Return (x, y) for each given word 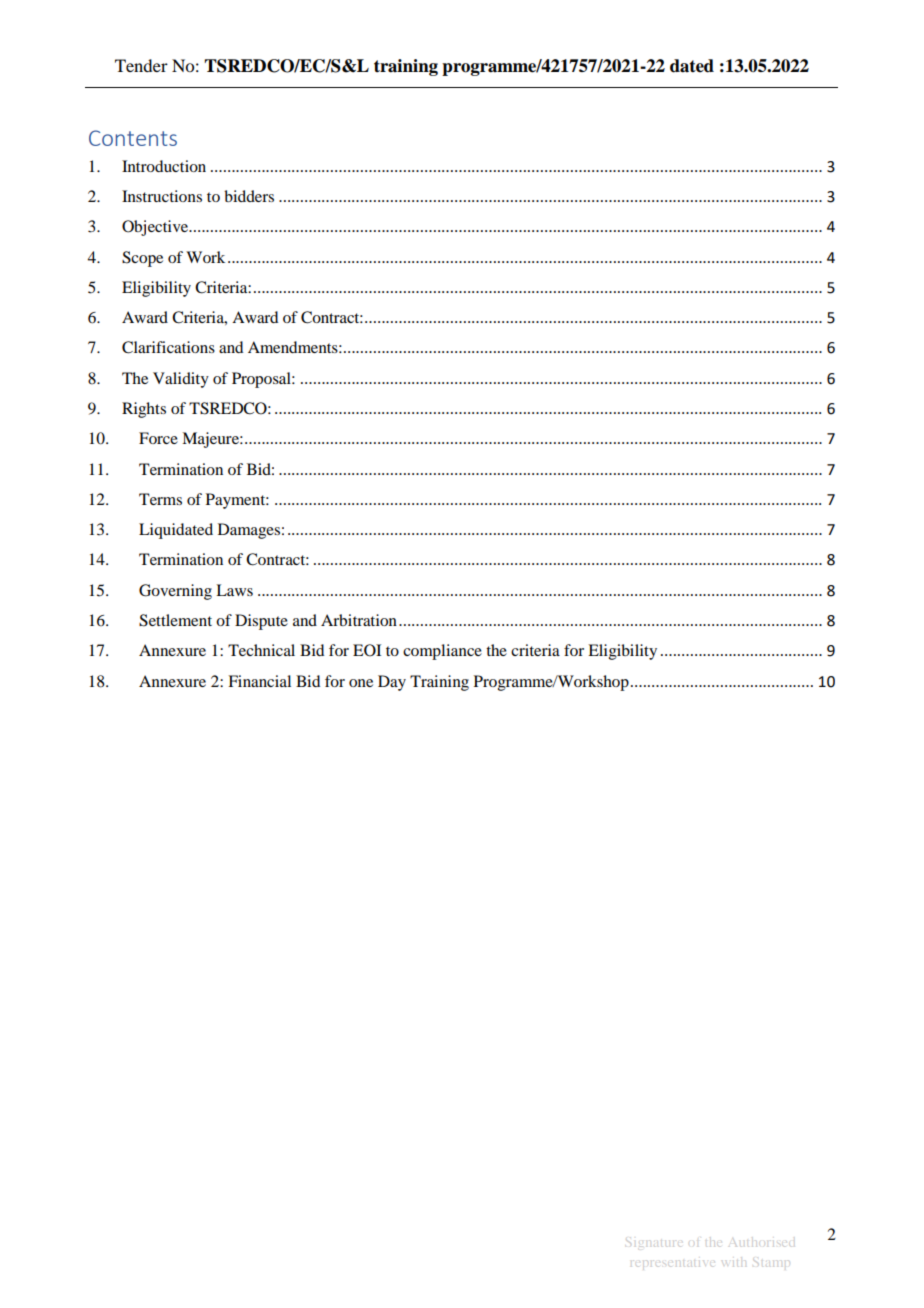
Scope (142, 259)
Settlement (175, 620)
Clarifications (168, 347)
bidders (249, 196)
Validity (181, 380)
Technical (261, 650)
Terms (160, 499)
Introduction (164, 166)
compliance (442, 652)
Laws (234, 590)
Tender (141, 65)
